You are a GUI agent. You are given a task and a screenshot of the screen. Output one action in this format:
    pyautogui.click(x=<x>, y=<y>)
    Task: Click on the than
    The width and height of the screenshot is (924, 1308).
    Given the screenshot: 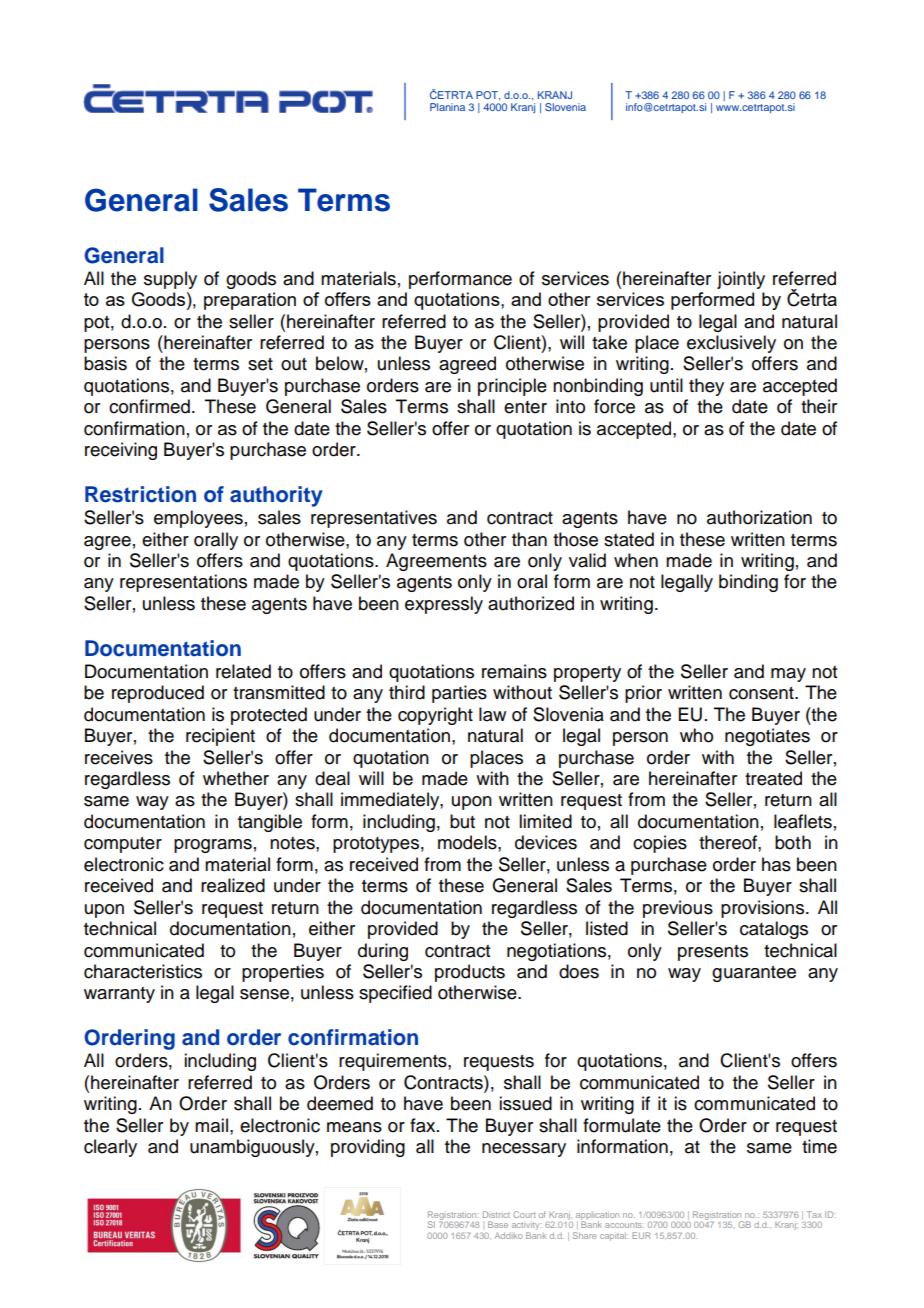 What is the action you would take?
    pyautogui.click(x=529, y=539)
